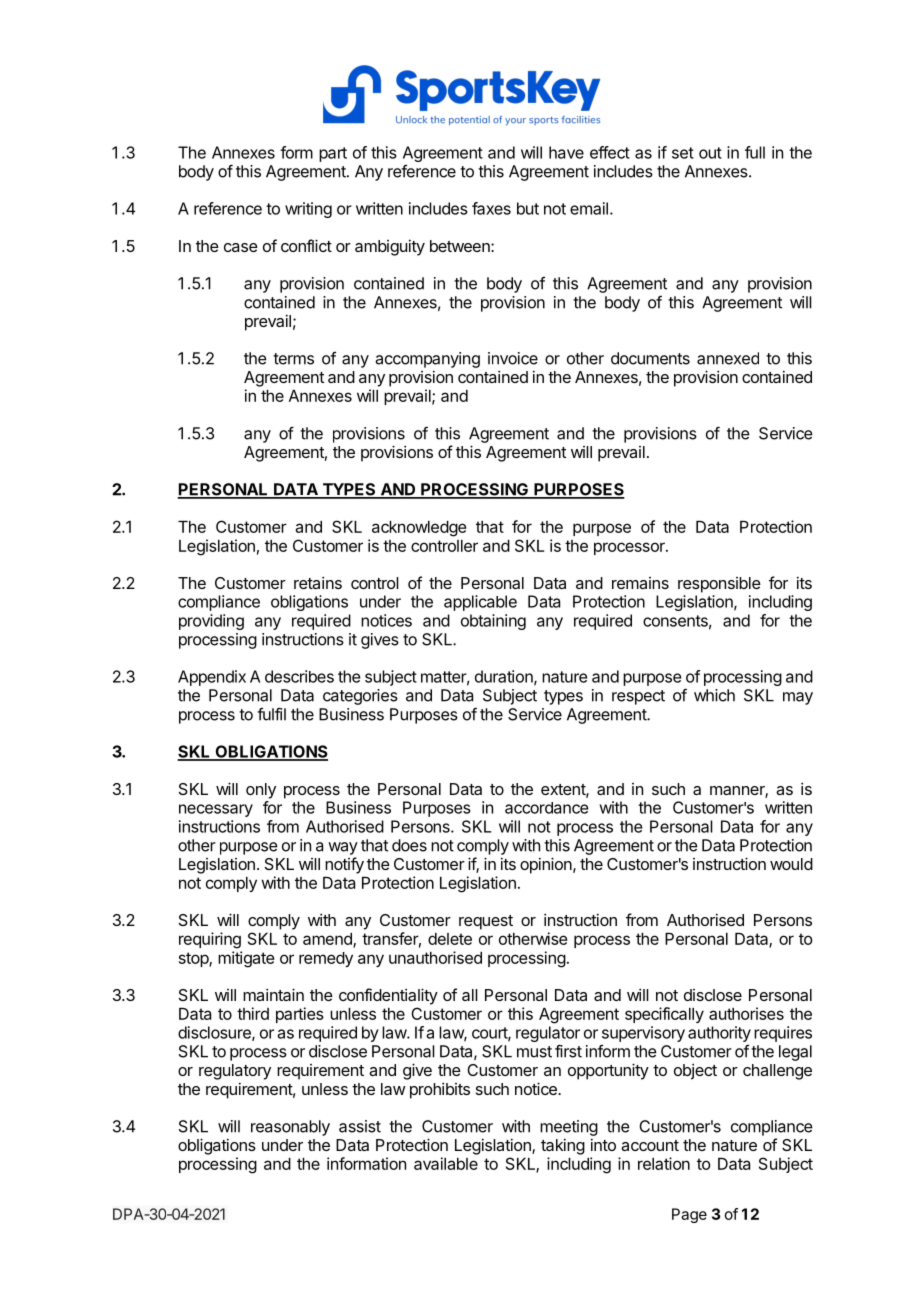  Describe the element at coordinates (290, 1128) in the screenshot. I see `reasonably` at that location.
